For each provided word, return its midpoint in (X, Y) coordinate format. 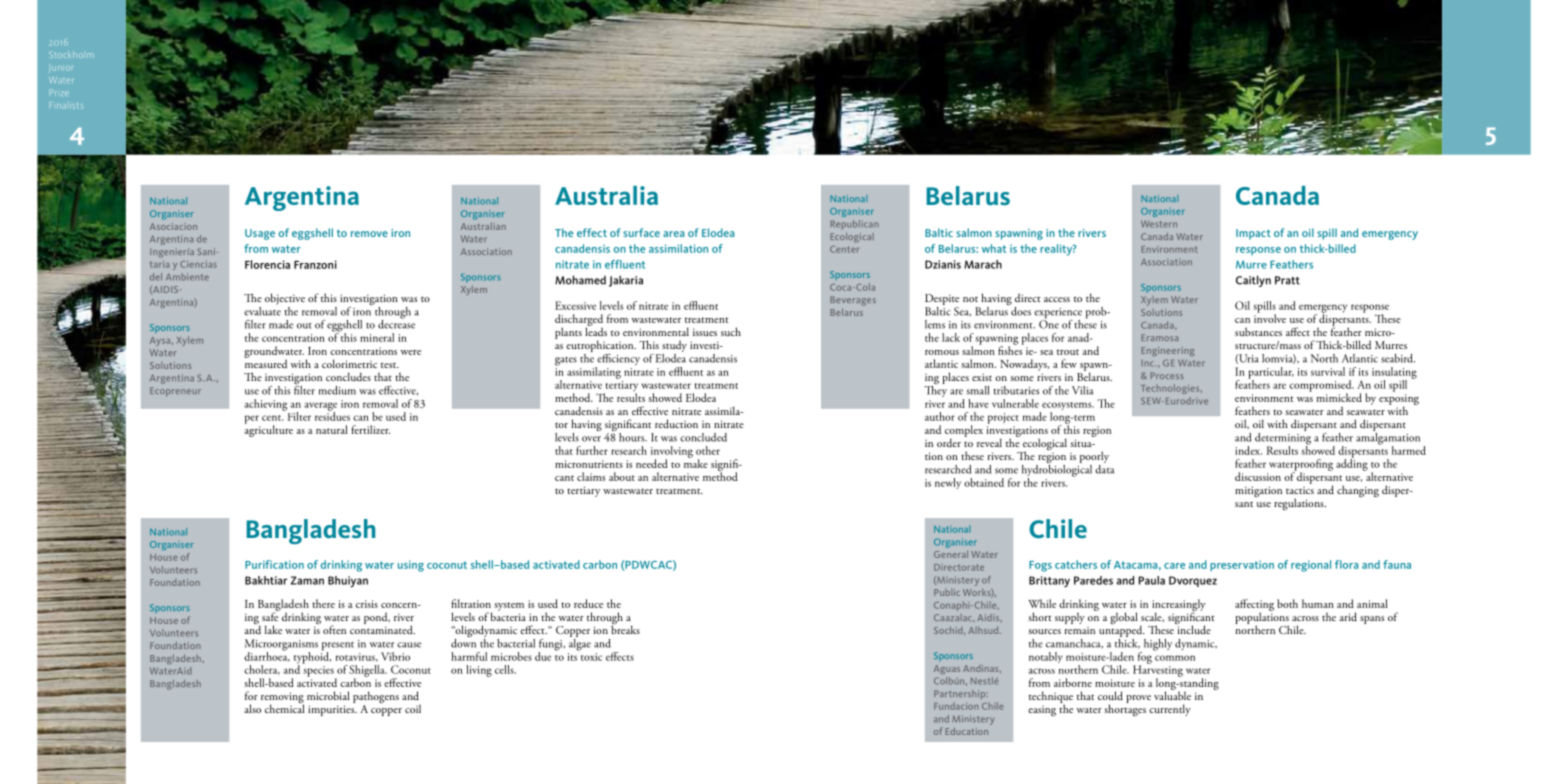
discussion (1258, 476)
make (696, 462)
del (156, 277)
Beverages (853, 301)
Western (1159, 224)
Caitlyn (1253, 281)
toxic (591, 657)
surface (641, 232)
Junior (62, 68)
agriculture (269, 430)
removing (282, 699)
